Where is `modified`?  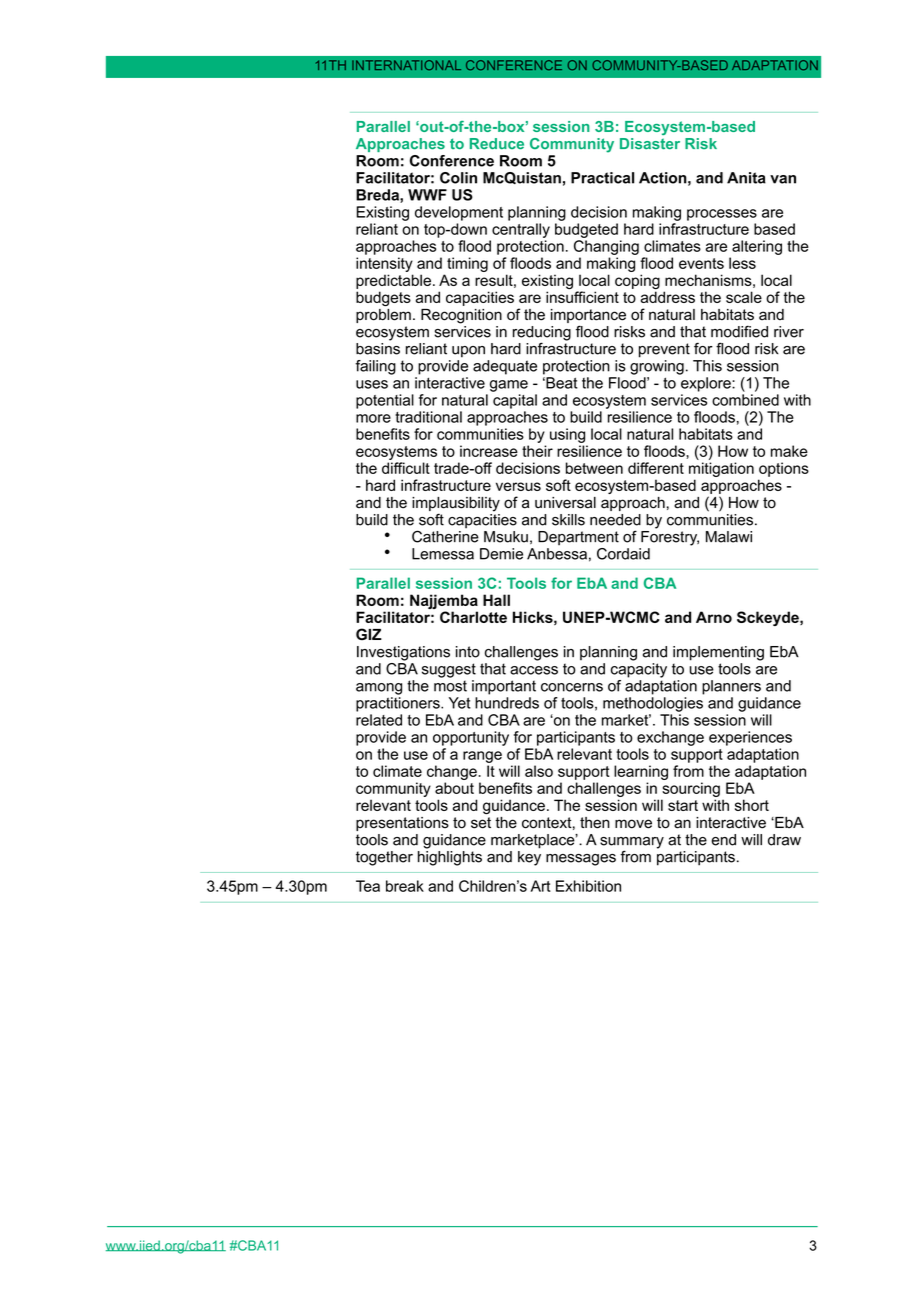
modified is located at coordinates (739, 331).
